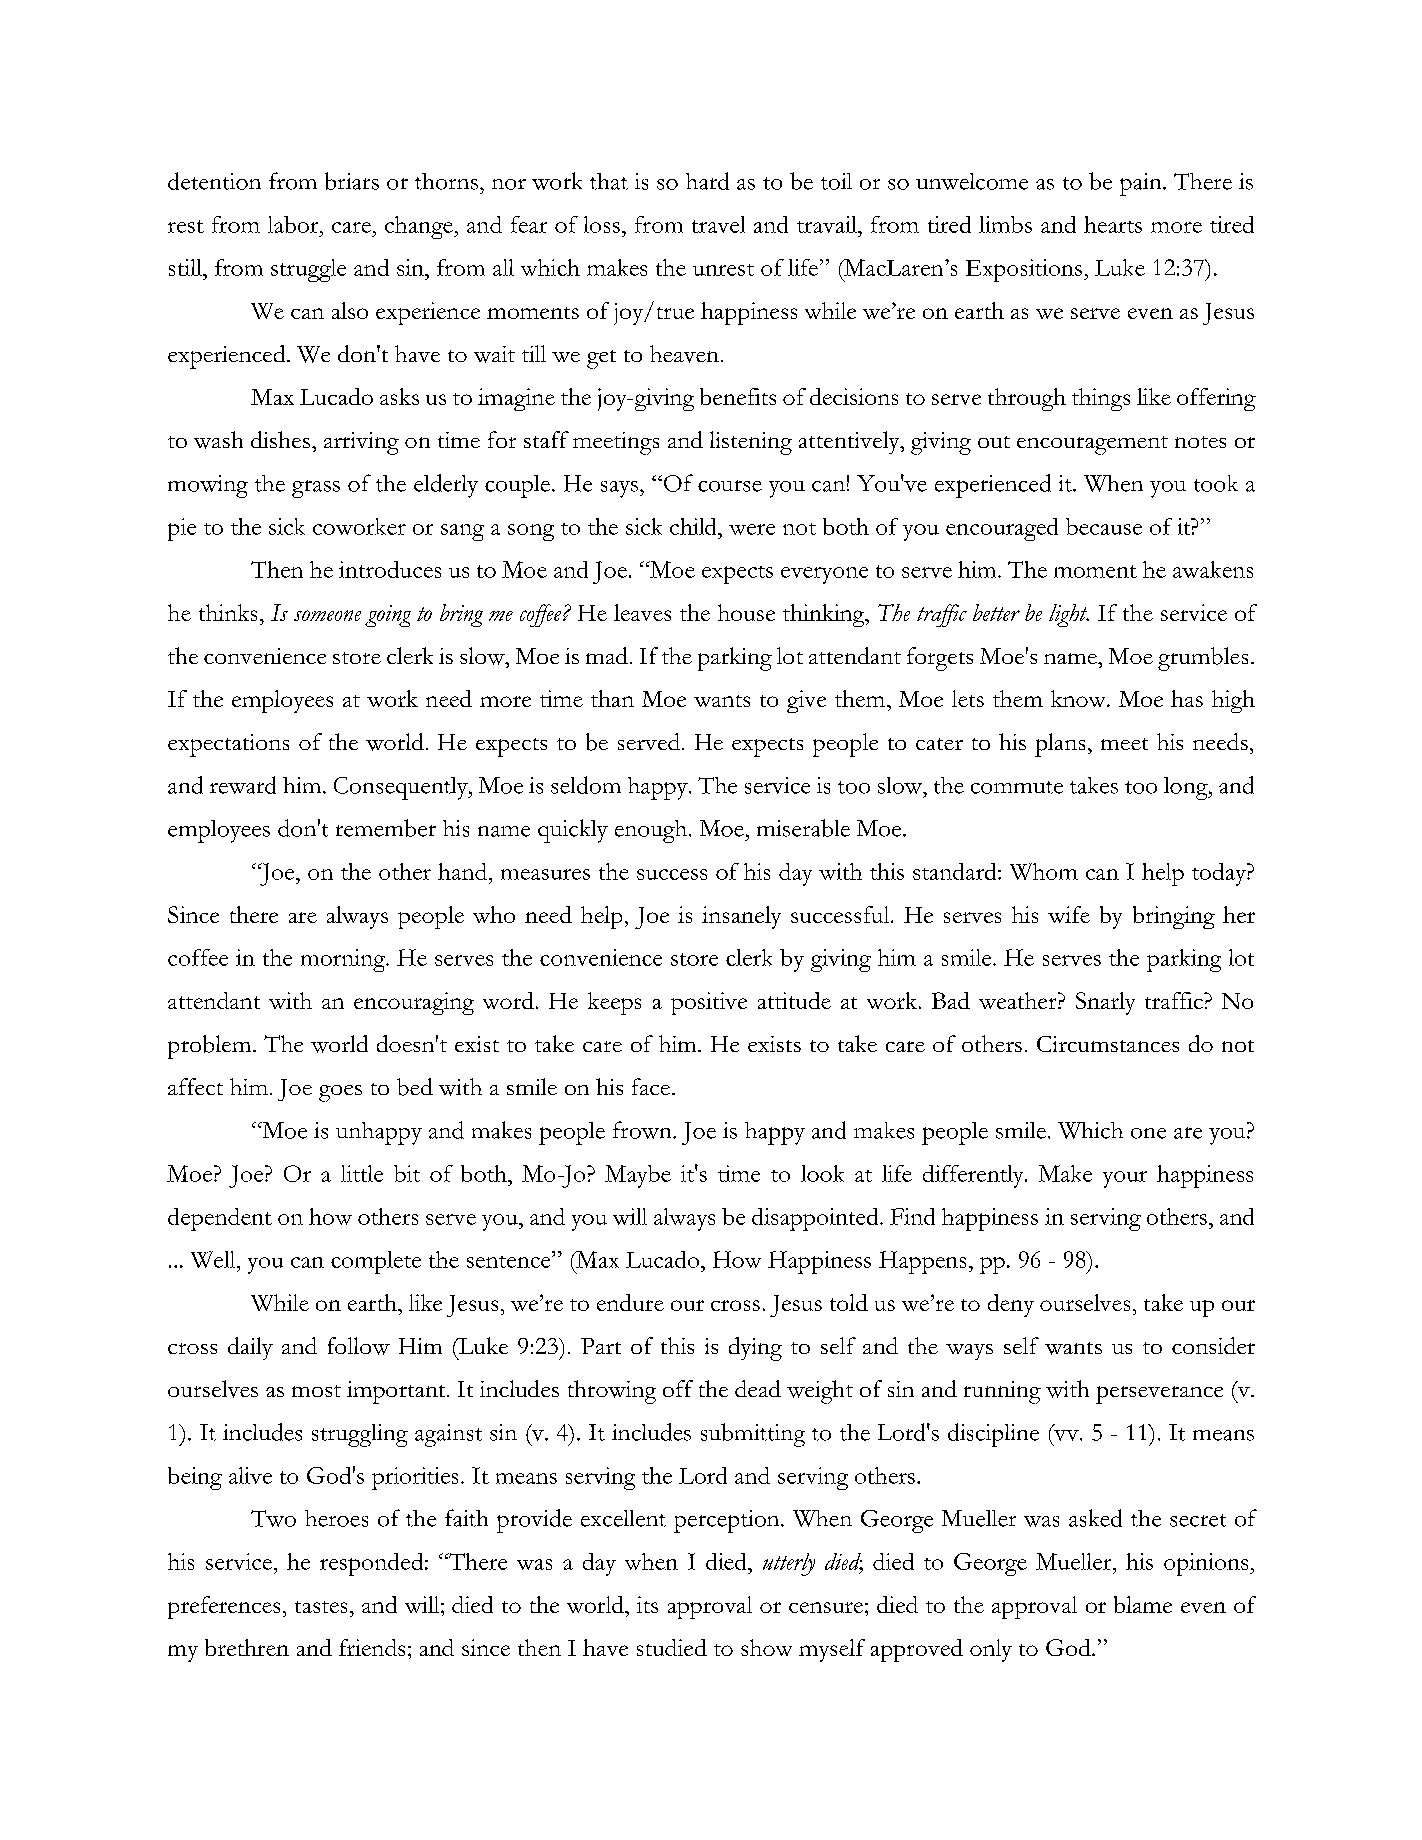 The height and width of the page is (1840, 1422). Describe the element at coordinates (1113, 224) in the page. I see `hearts` at that location.
